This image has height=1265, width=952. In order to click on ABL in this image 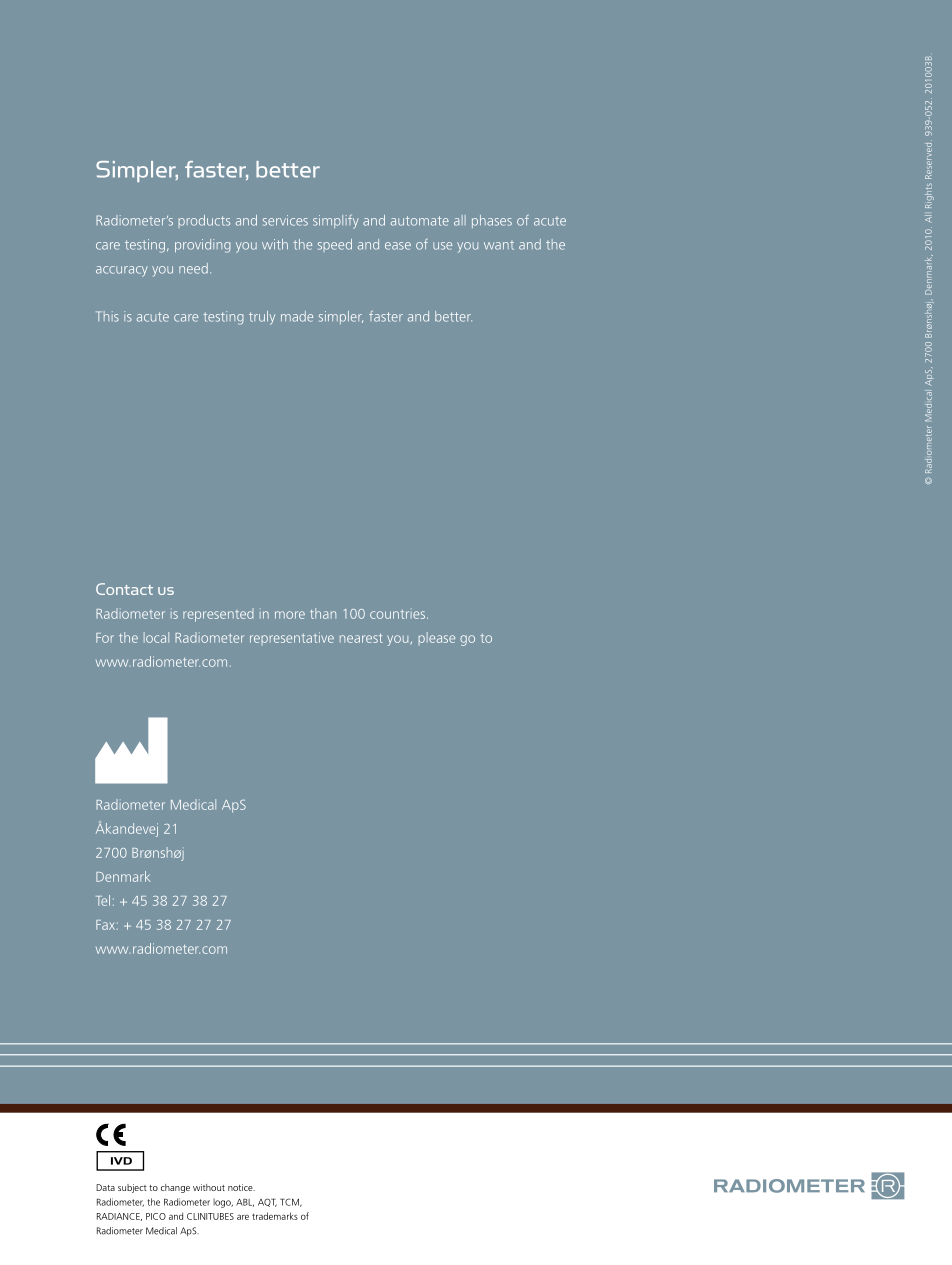, I will do `click(245, 1202)`.
